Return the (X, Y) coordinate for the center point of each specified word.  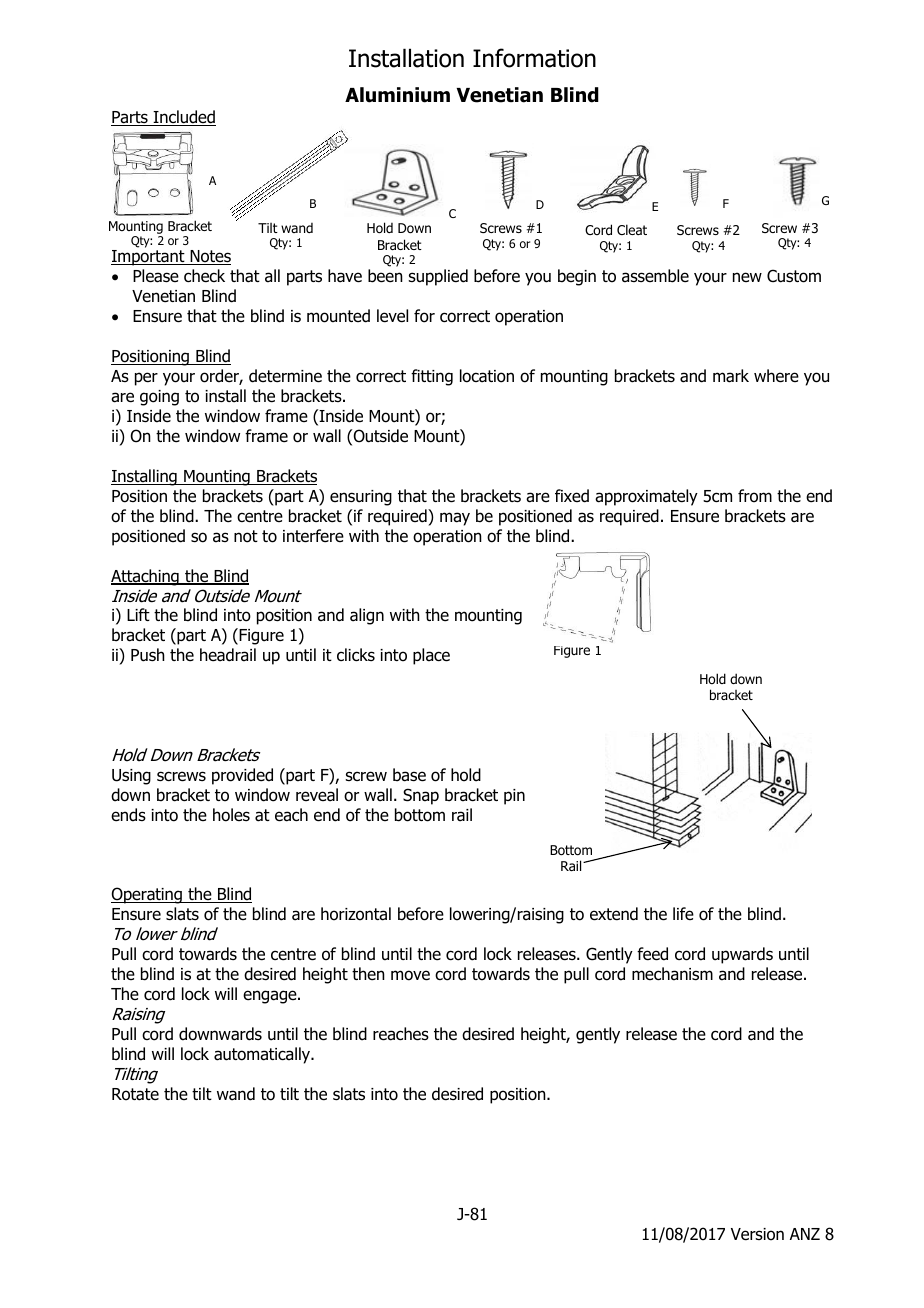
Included (184, 118)
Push (148, 655)
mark (731, 376)
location (487, 376)
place (431, 656)
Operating (148, 895)
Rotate (135, 1094)
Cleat (632, 229)
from (755, 496)
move (410, 975)
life (683, 913)
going (159, 398)
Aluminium (397, 95)
